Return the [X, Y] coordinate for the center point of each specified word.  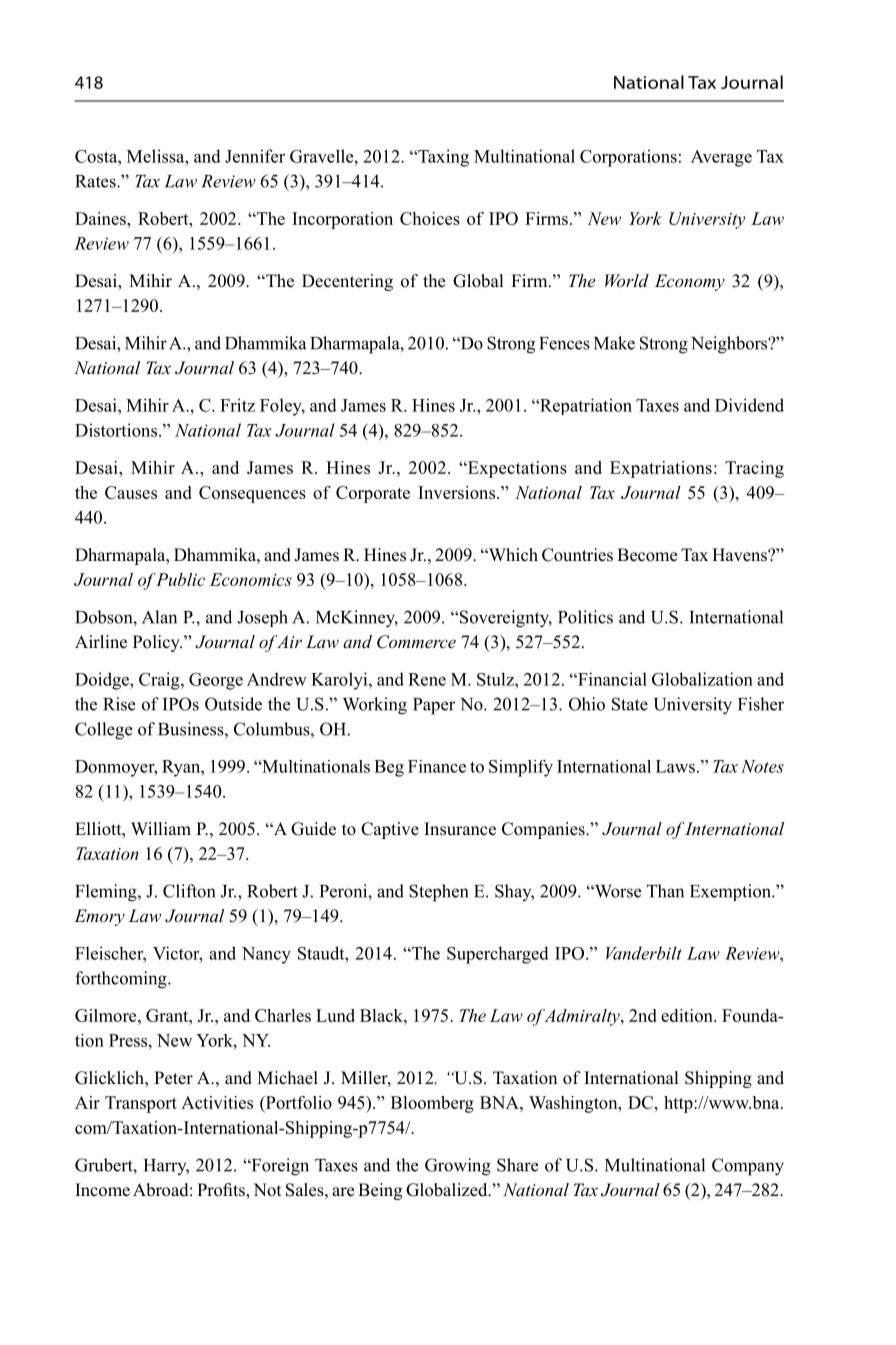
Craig [160, 681]
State [630, 704]
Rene [427, 679]
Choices [430, 218]
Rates [96, 181]
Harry [166, 1167]
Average [721, 158]
